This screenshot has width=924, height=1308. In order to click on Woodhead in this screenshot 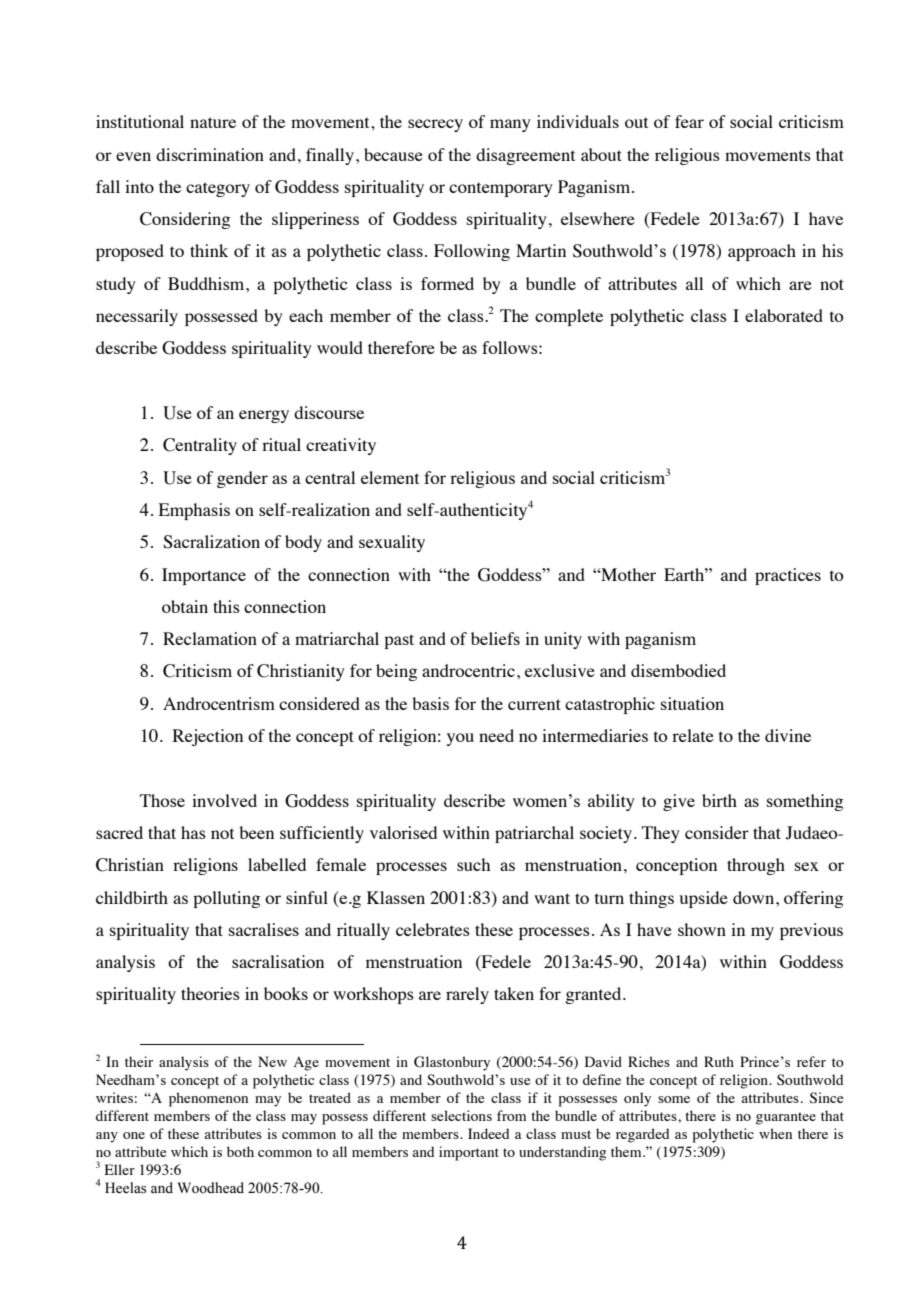, I will do `click(210, 1188)`.
